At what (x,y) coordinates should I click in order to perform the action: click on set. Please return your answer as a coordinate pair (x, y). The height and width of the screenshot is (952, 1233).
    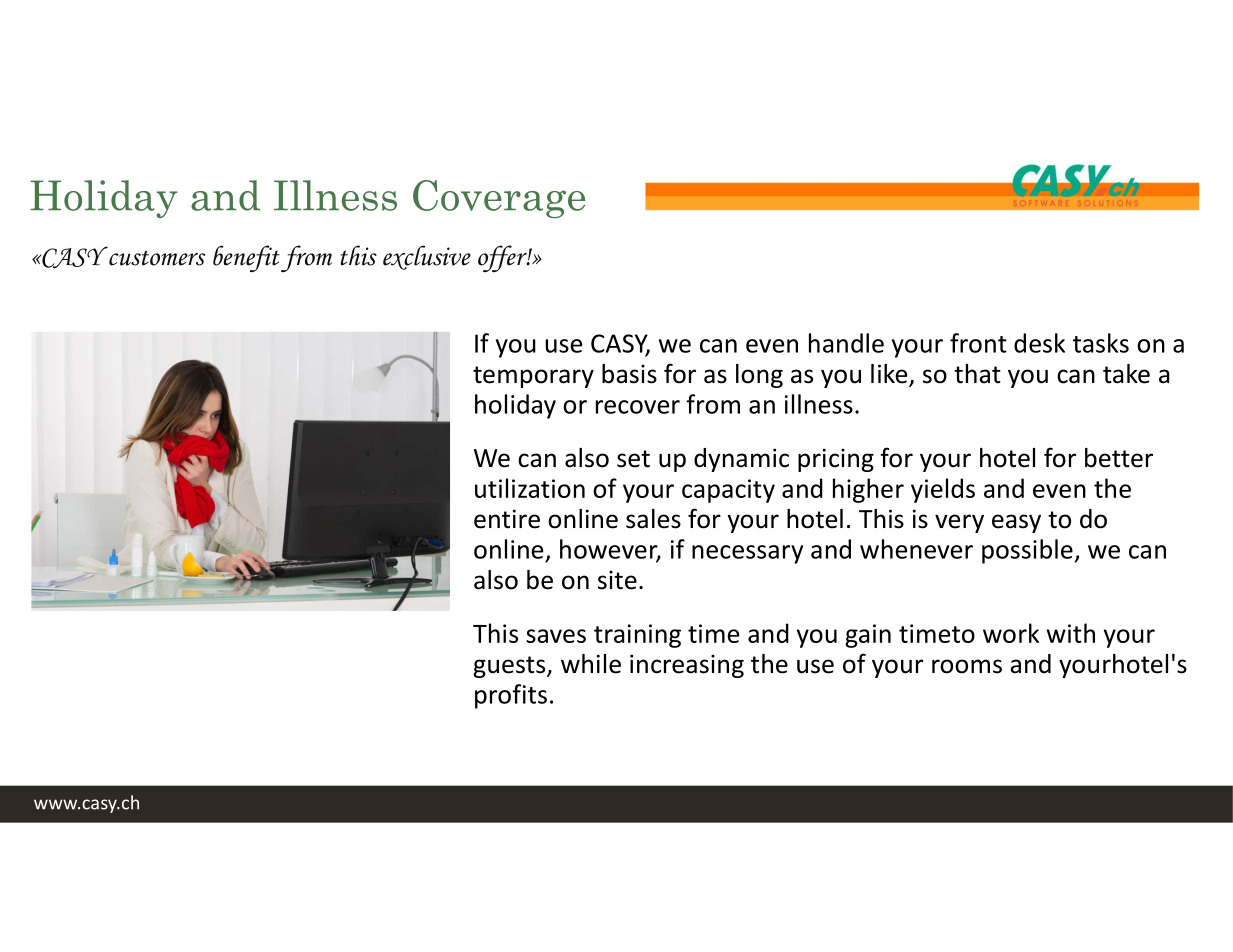
    Looking at the image, I should click on (633, 459).
